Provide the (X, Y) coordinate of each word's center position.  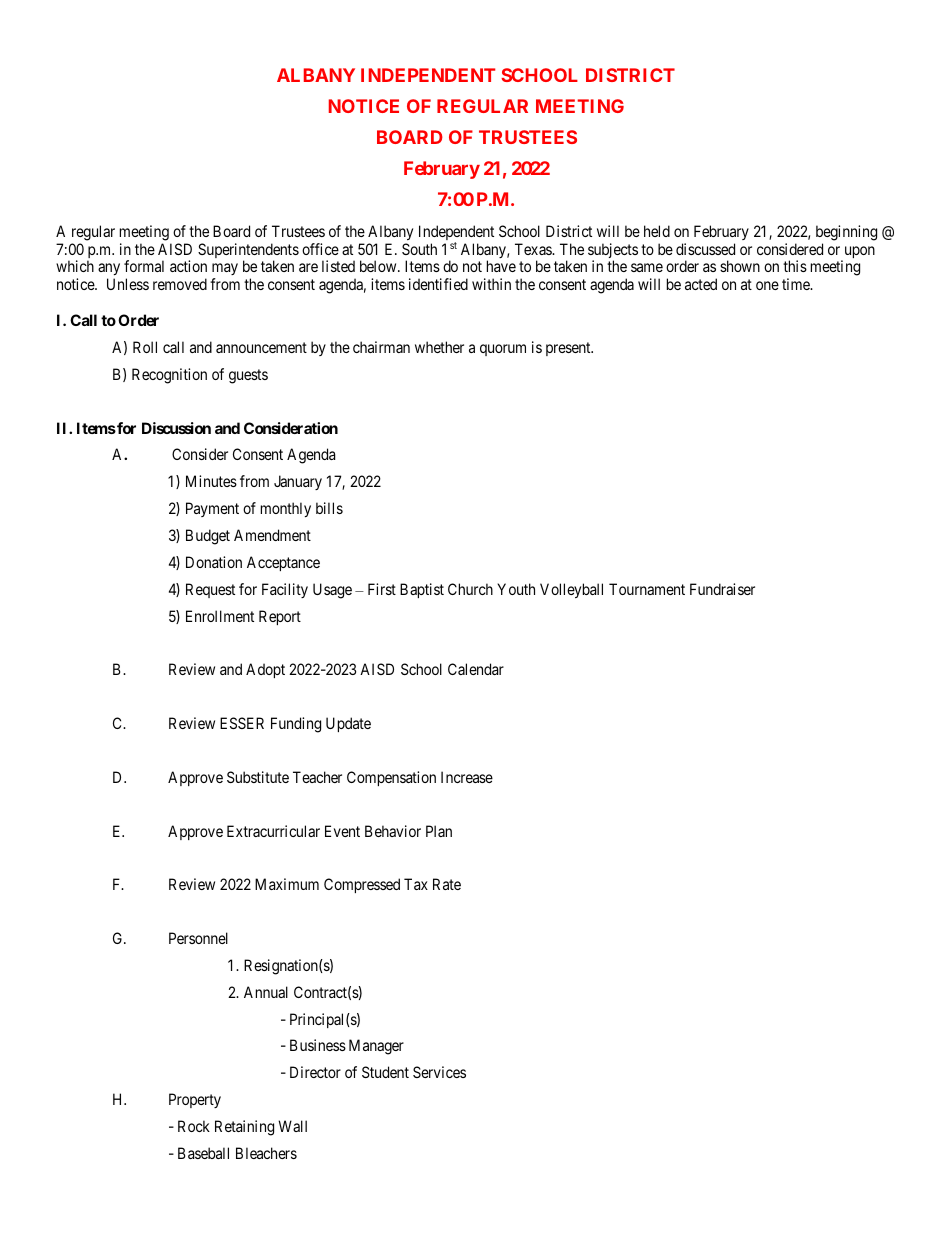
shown (740, 266)
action (188, 266)
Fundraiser (722, 589)
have (501, 266)
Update (348, 724)
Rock (194, 1126)
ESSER (242, 723)
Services (439, 1072)
